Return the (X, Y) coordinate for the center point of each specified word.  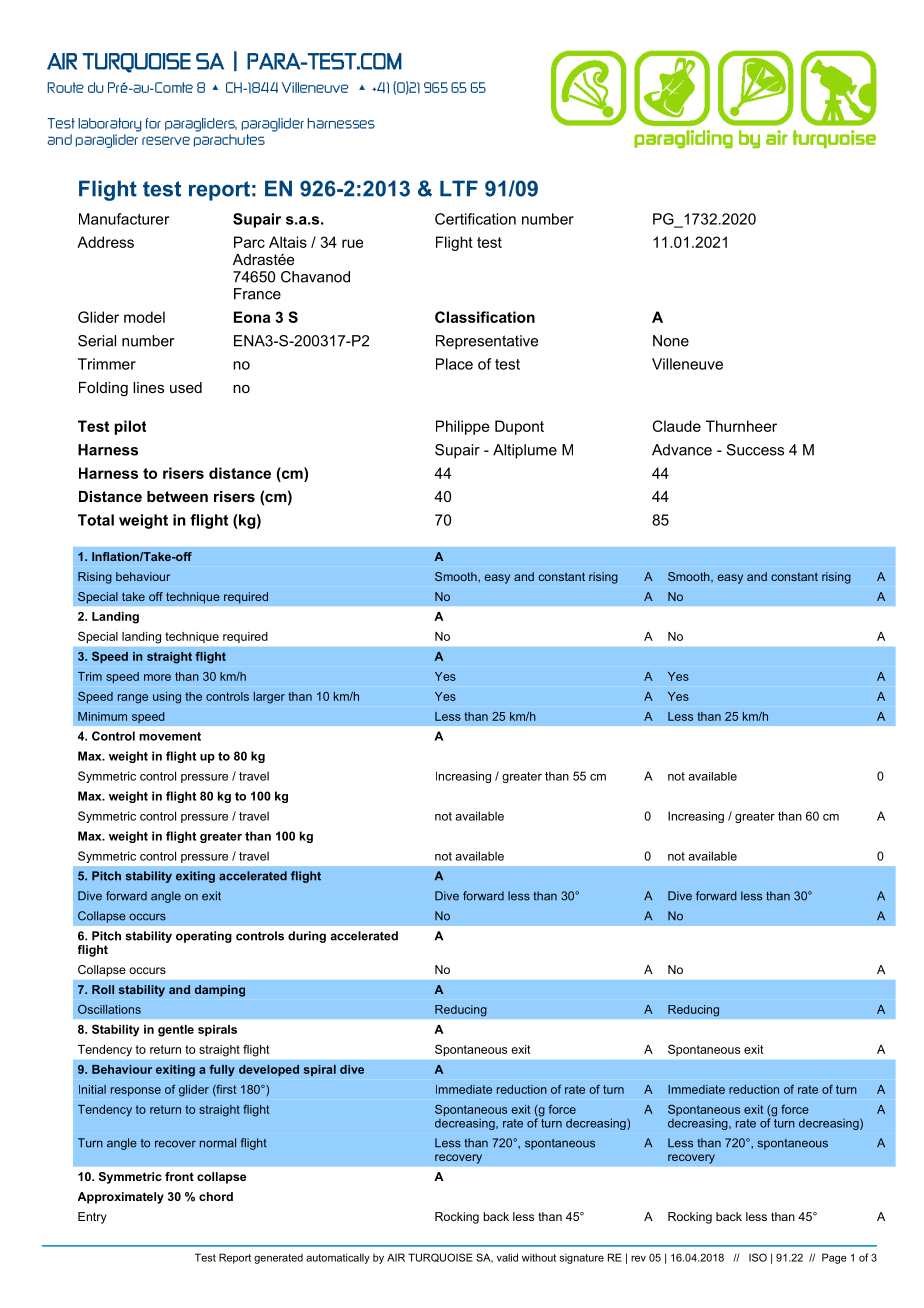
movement (170, 736)
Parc (249, 242)
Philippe (463, 427)
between (177, 496)
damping (220, 991)
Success (755, 450)
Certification (475, 219)
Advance (682, 450)
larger (269, 698)
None (671, 341)
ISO (758, 1257)
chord (216, 1196)
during (307, 937)
